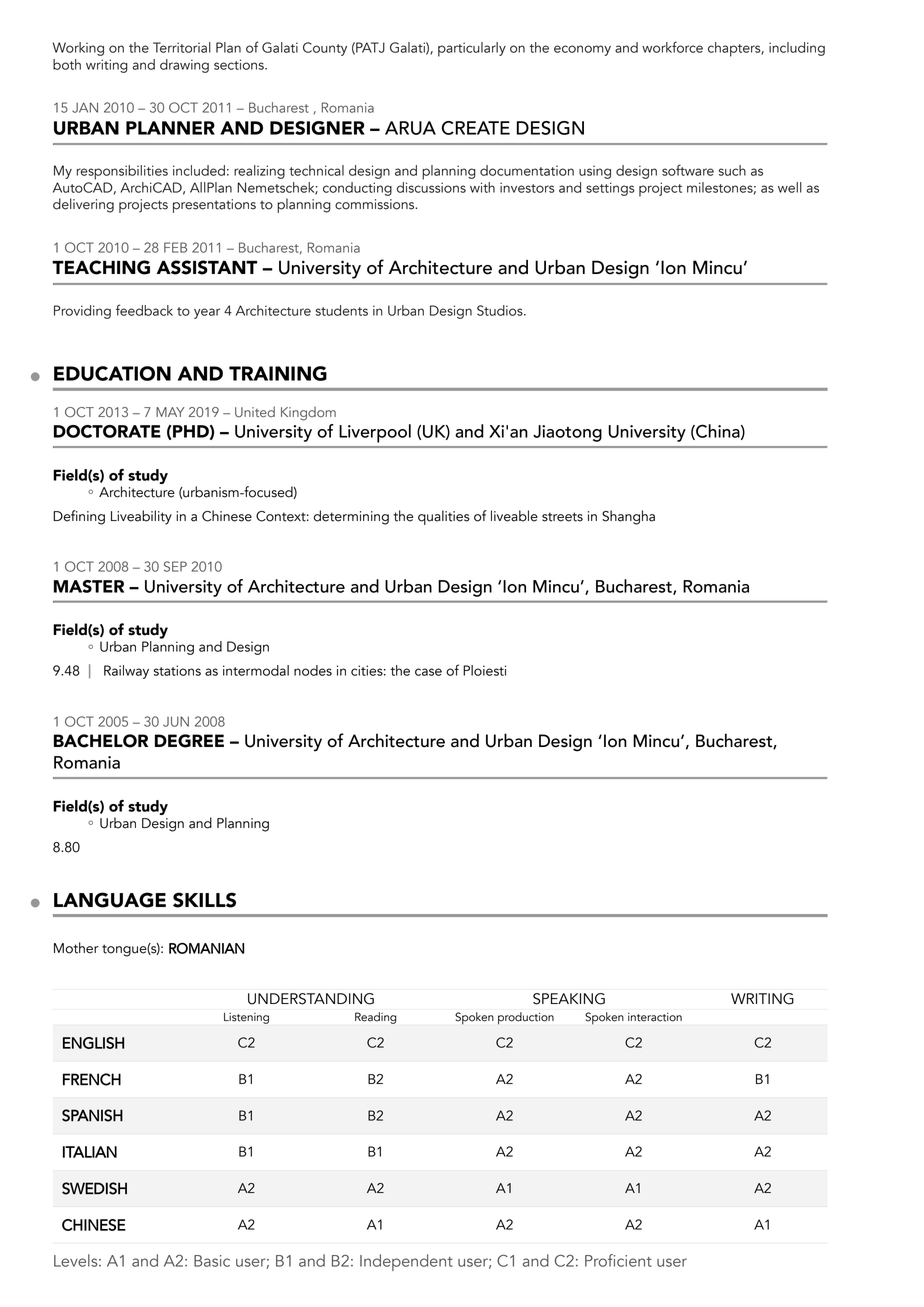 This screenshot has height=1307, width=924. Describe the element at coordinates (177, 670) in the screenshot. I see `stations` at that location.
